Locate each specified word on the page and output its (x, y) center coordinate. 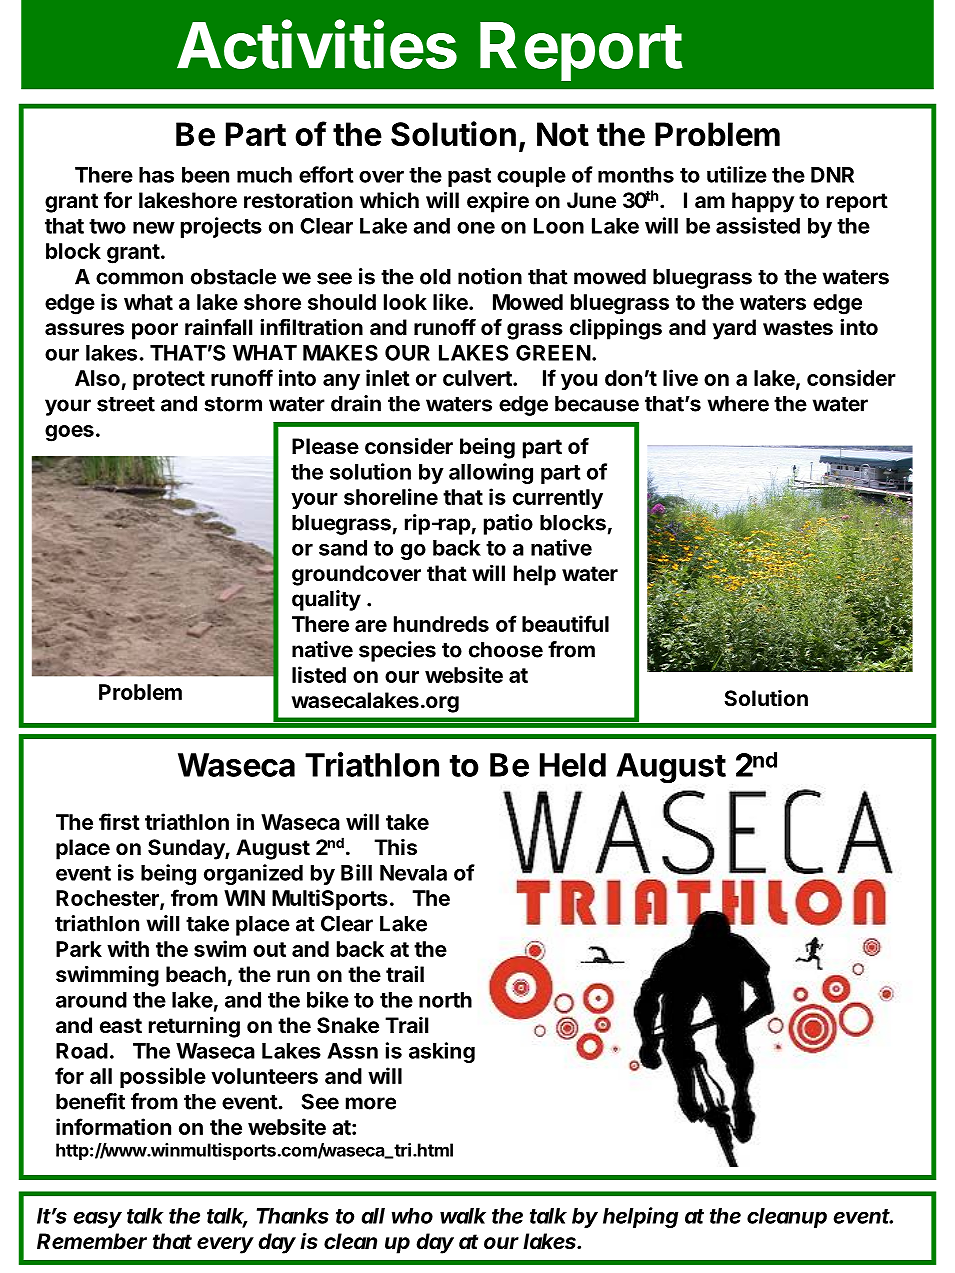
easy (98, 1219)
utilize (737, 174)
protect (169, 380)
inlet (388, 377)
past (469, 177)
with (128, 948)
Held (573, 765)
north (445, 1000)
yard (734, 329)
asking (442, 1052)
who (412, 1216)
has (156, 175)
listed (319, 674)
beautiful (565, 623)
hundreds (441, 624)
